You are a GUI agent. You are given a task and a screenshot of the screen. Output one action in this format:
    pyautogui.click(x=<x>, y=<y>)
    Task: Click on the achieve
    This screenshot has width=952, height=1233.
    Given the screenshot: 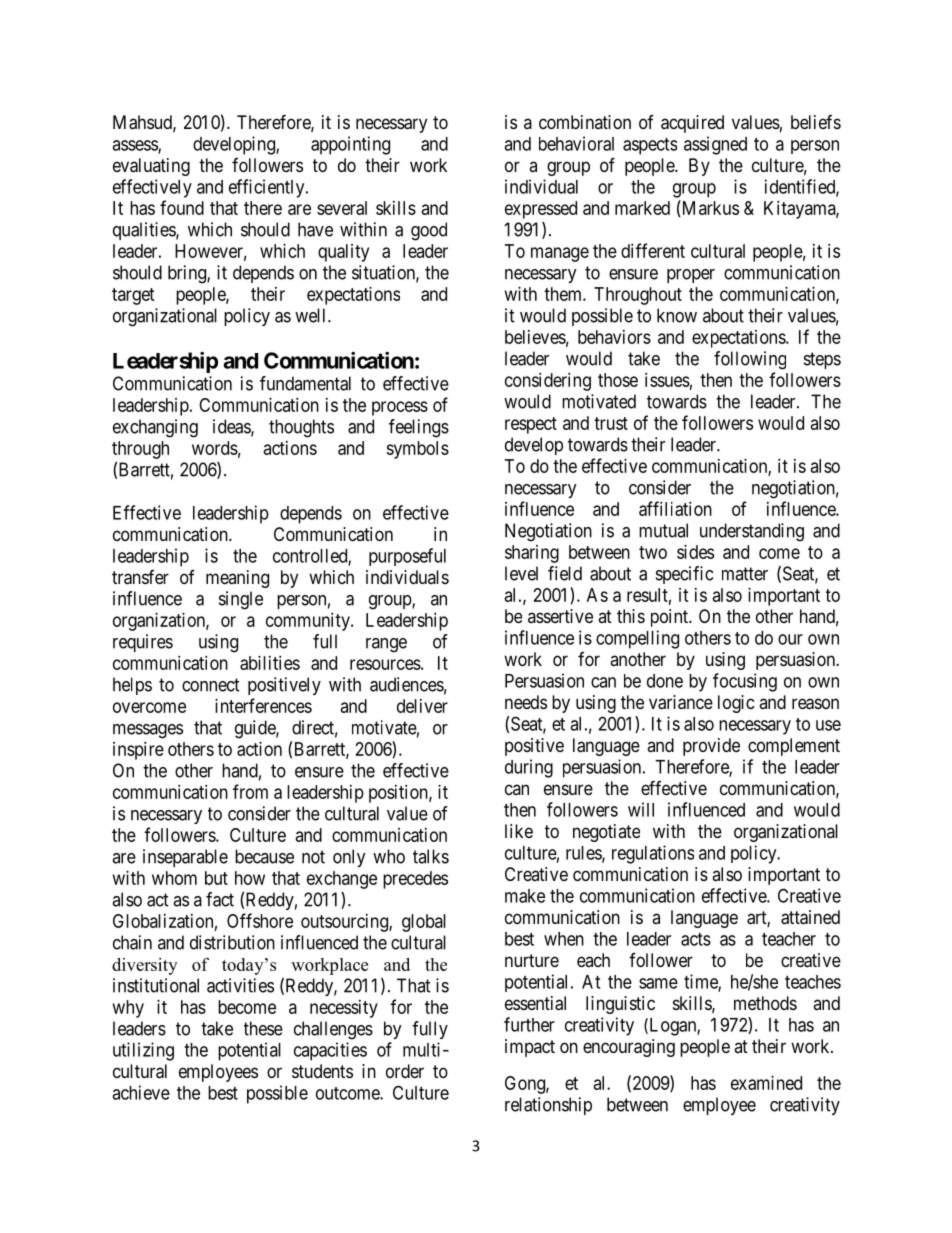 What is the action you would take?
    pyautogui.click(x=141, y=1092)
